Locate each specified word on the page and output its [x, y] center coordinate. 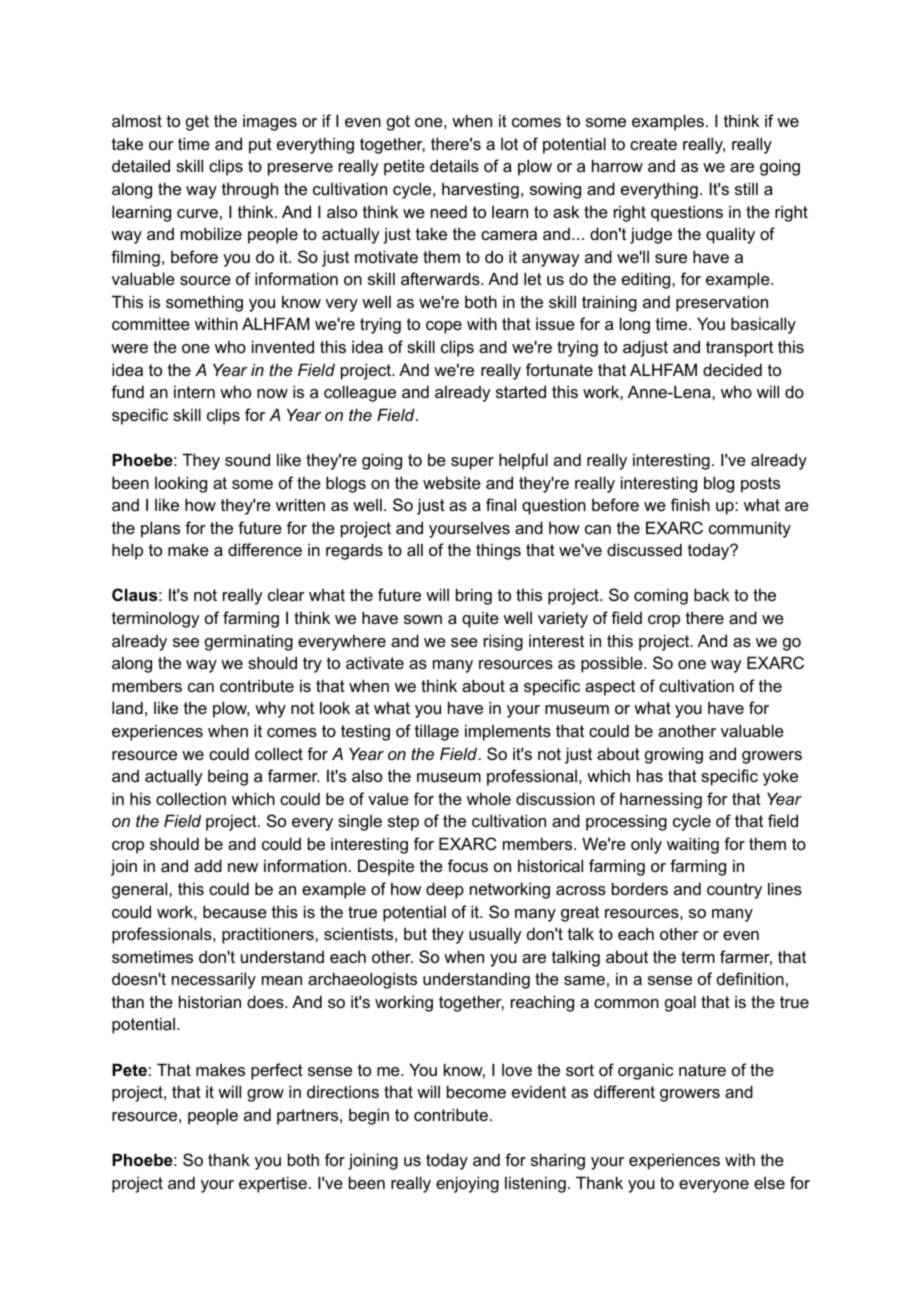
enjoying [467, 1184]
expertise [273, 1184]
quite [480, 619]
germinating [249, 642]
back [711, 594]
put [260, 146]
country [734, 891]
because [235, 911]
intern [194, 391]
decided [732, 369]
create [653, 144]
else [769, 1183]
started [521, 391]
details [454, 165]
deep [445, 890]
